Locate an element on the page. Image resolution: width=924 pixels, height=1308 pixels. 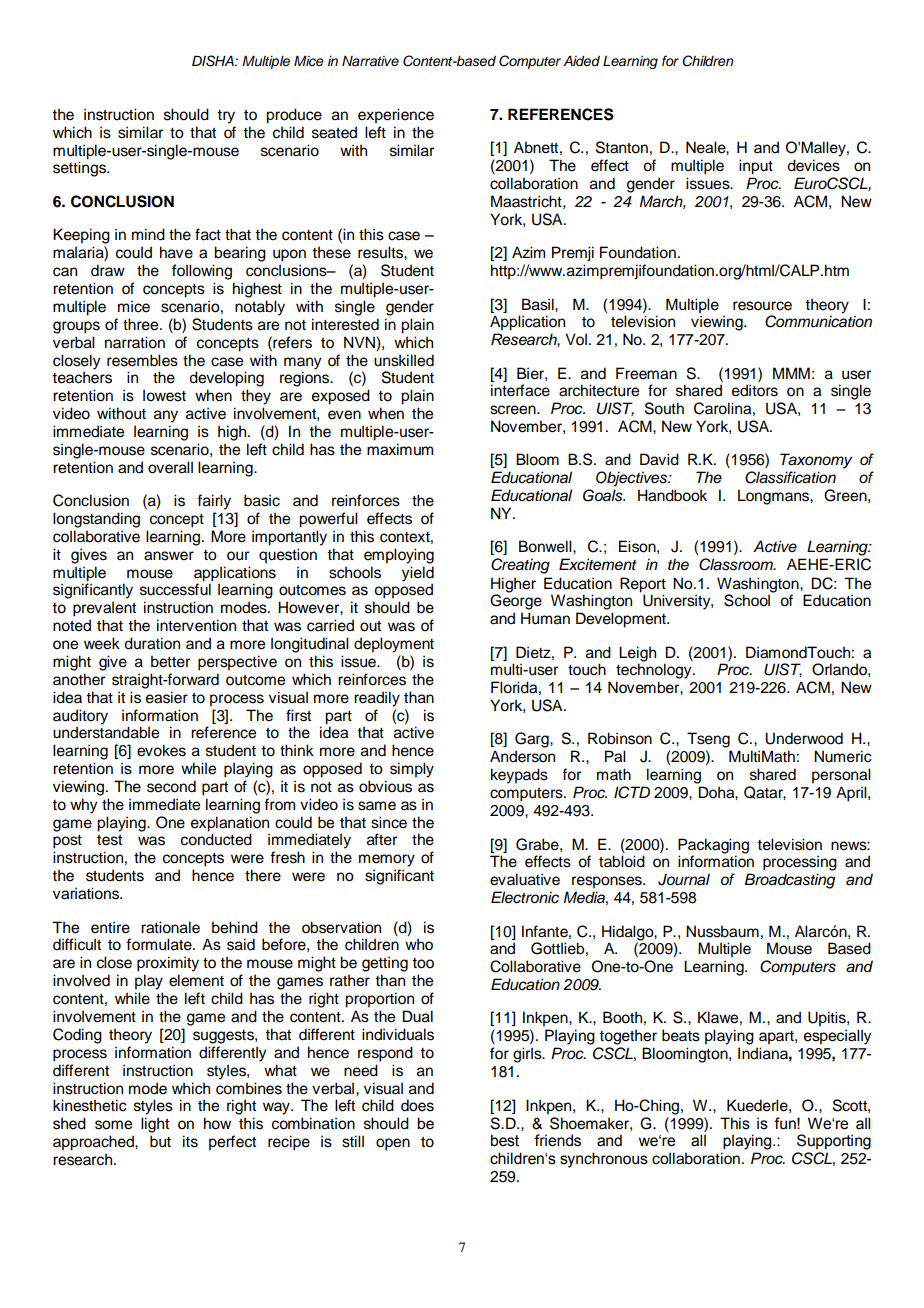
unskilled is located at coordinates (404, 360).
